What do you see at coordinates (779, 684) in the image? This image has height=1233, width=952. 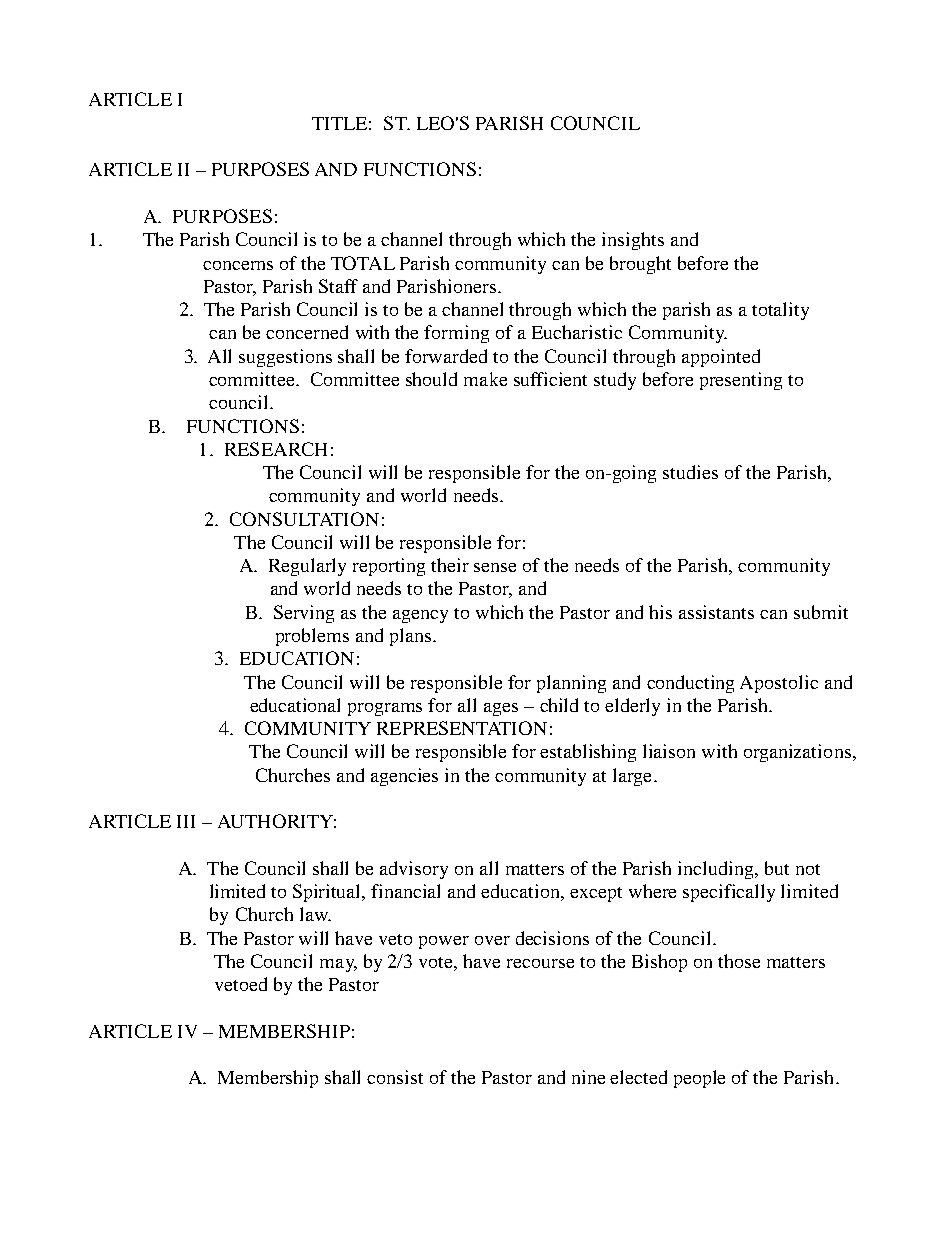 I see `Apostolic` at bounding box center [779, 684].
